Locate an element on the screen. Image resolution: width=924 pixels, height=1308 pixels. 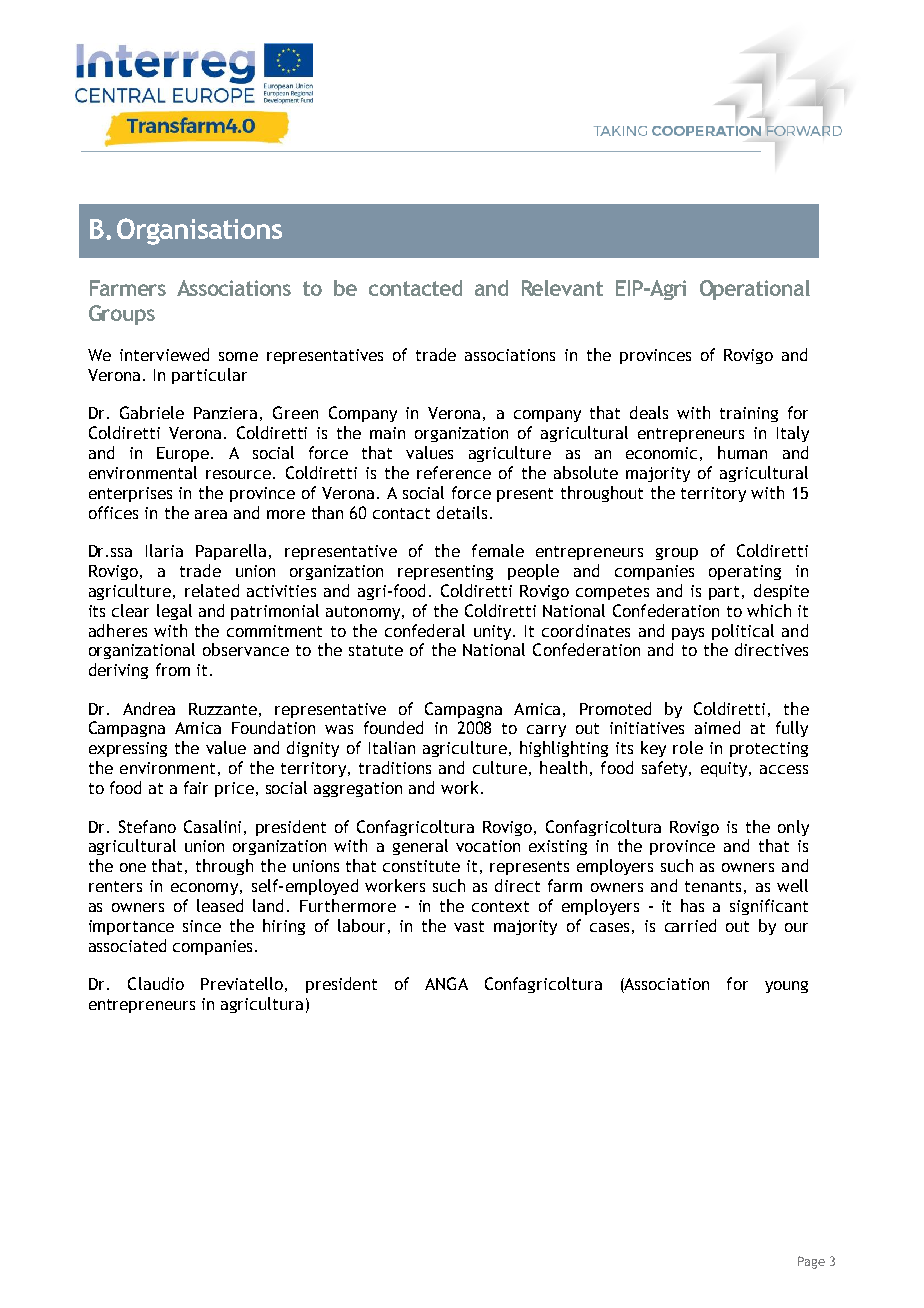
Operational is located at coordinates (755, 290).
